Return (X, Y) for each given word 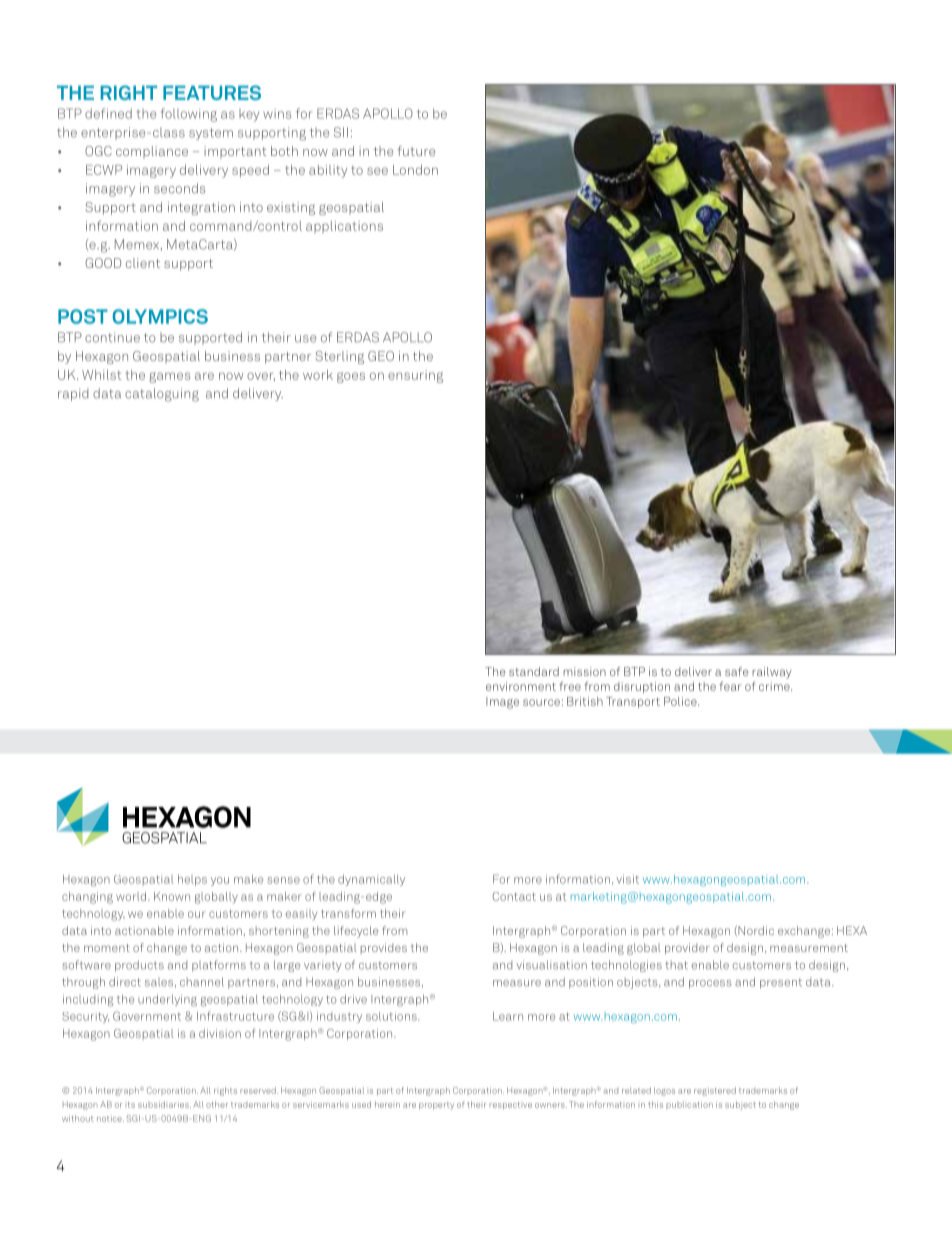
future (416, 151)
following (189, 115)
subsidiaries (164, 1104)
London (415, 170)
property (436, 1106)
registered (715, 1091)
